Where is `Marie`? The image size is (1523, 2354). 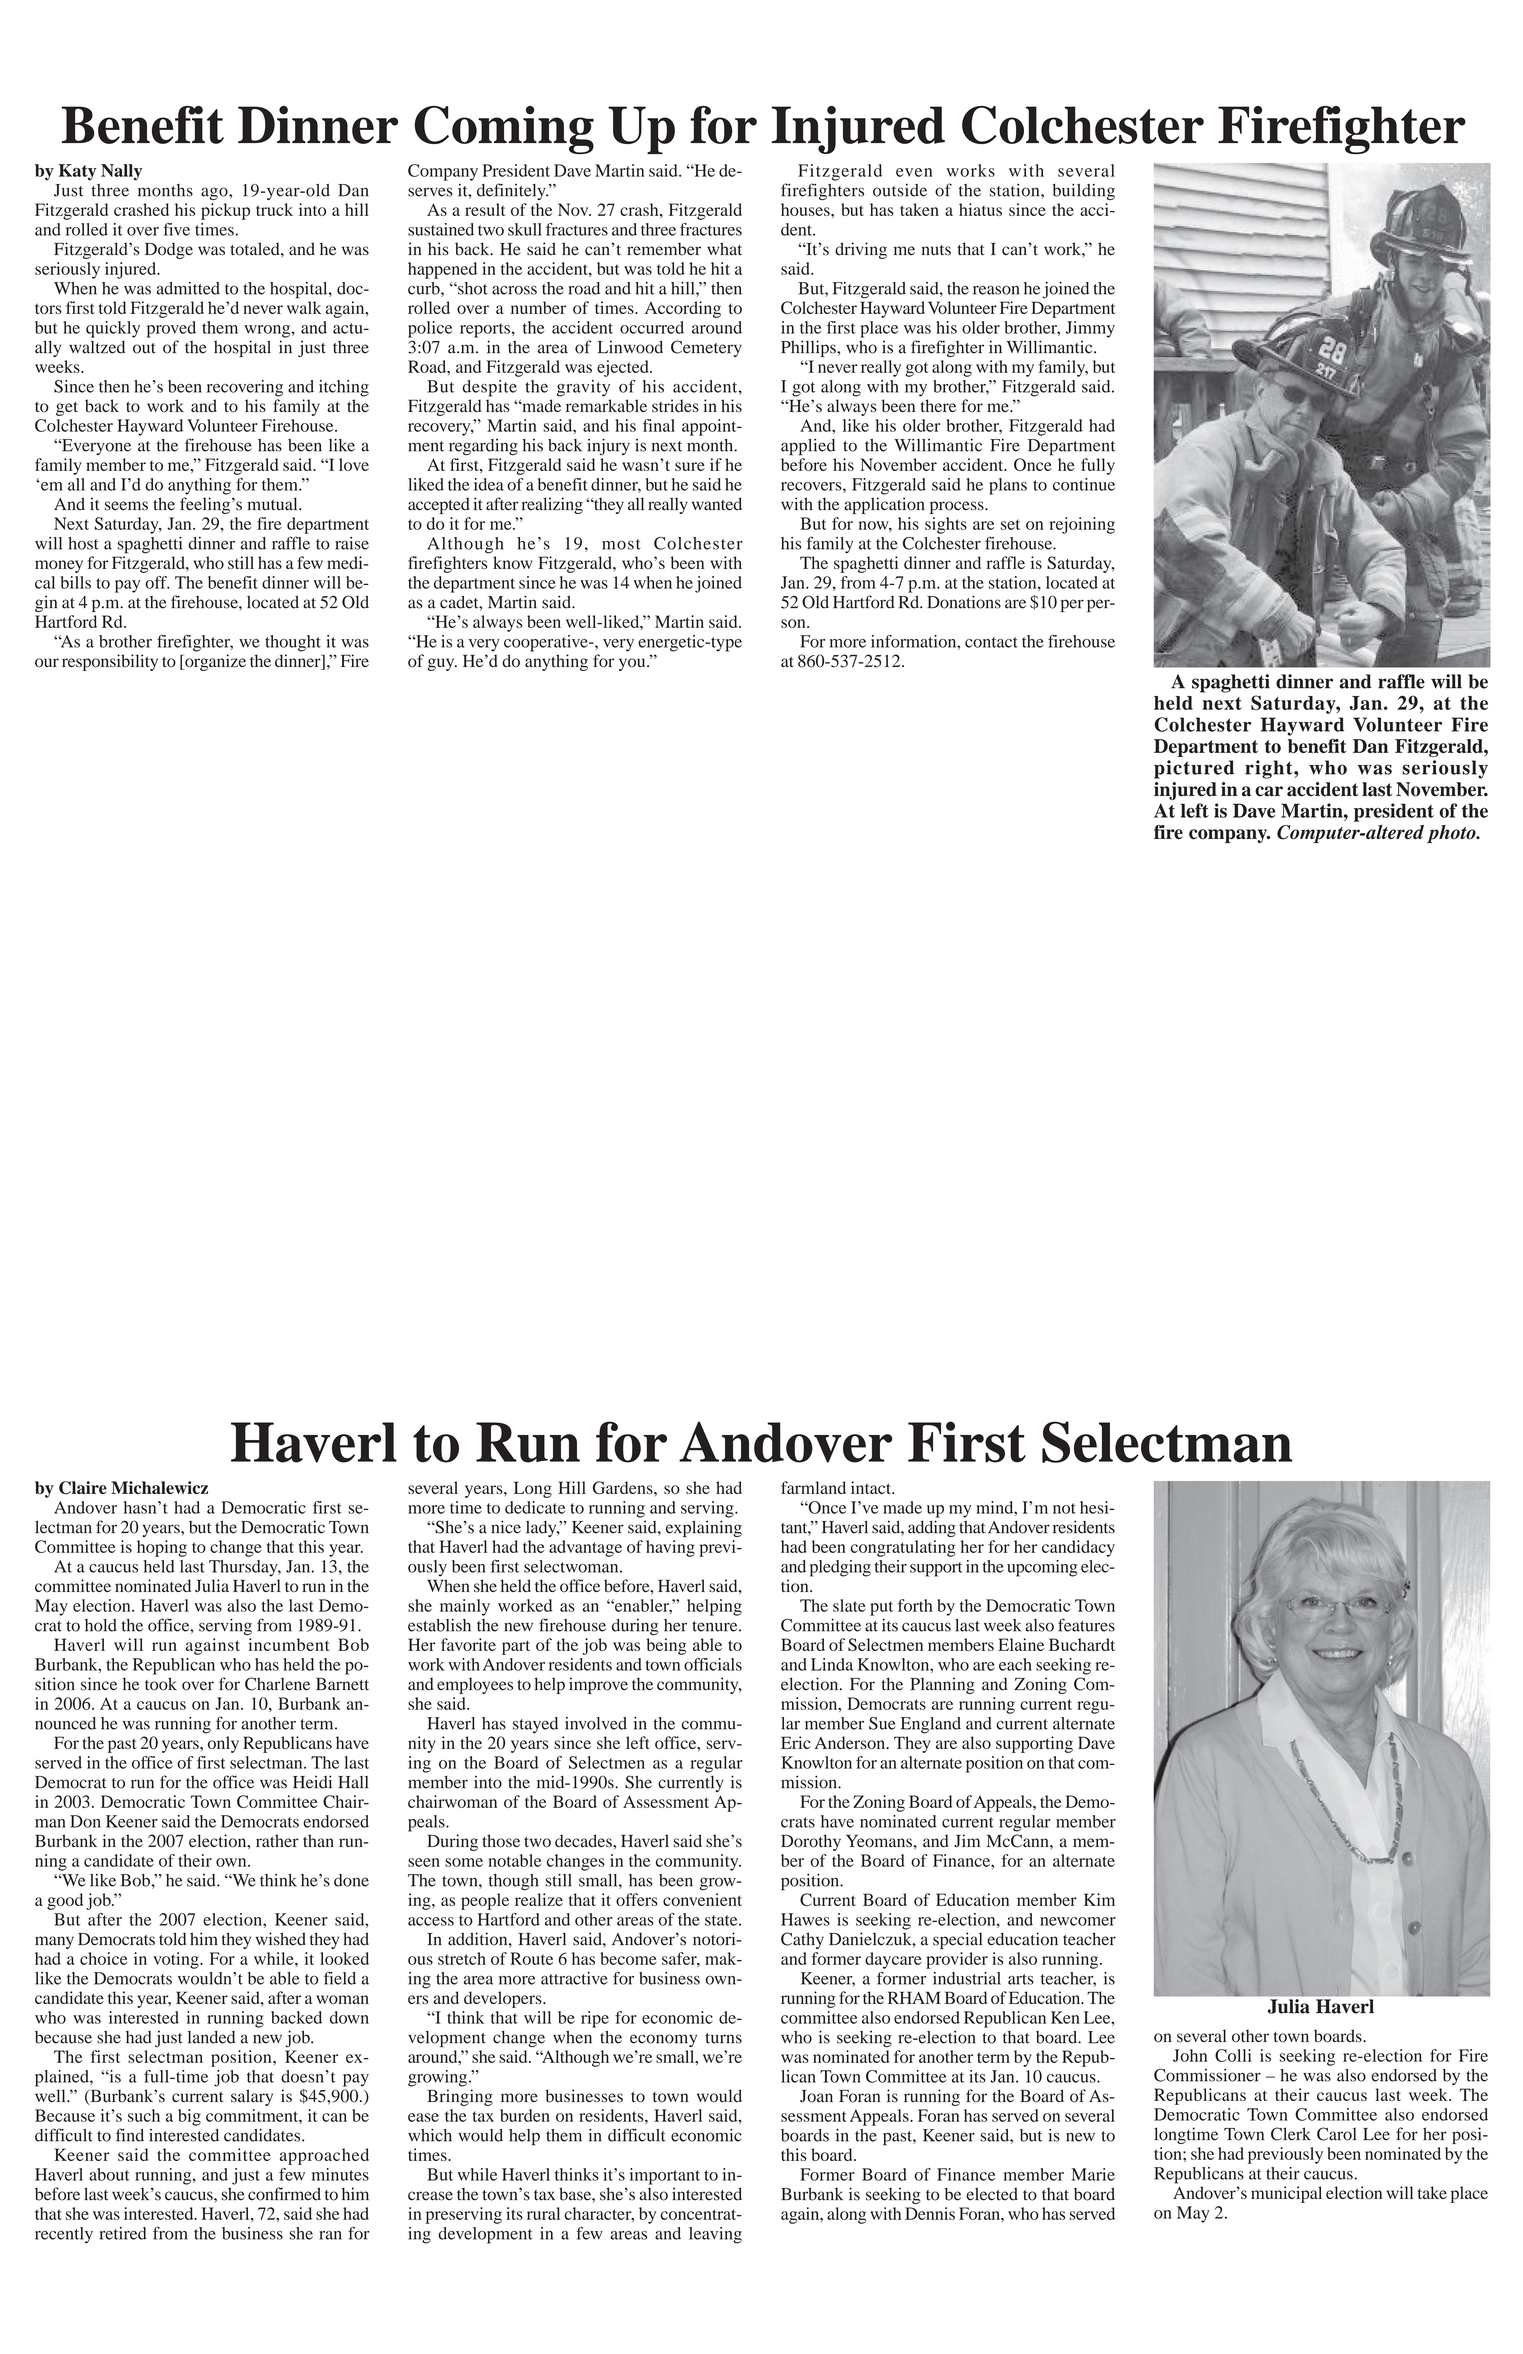 Marie is located at coordinates (1093, 2174).
